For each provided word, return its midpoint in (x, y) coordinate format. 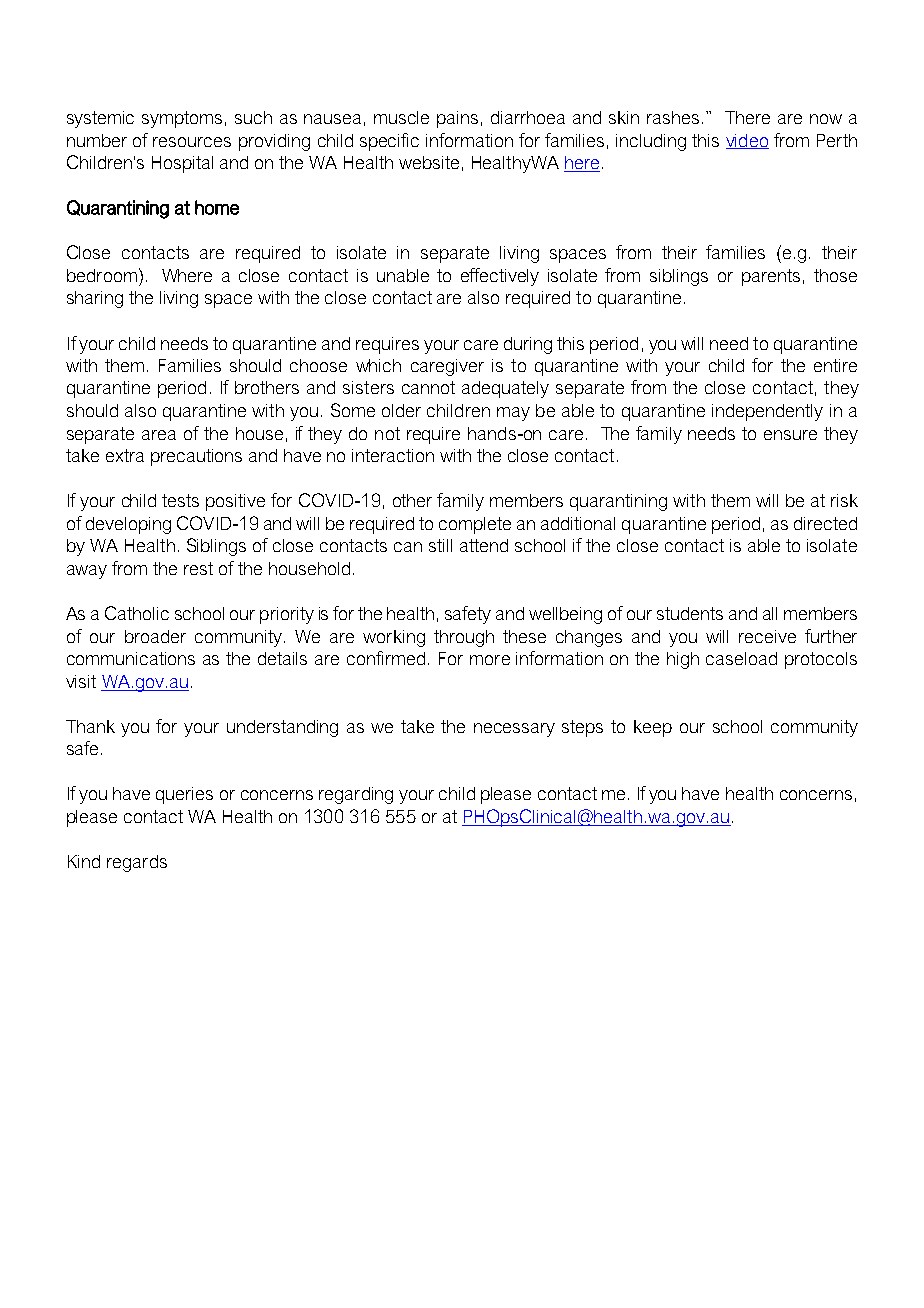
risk (844, 500)
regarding (356, 795)
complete (475, 525)
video (747, 141)
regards (137, 863)
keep (653, 728)
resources (192, 142)
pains (457, 119)
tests (180, 500)
